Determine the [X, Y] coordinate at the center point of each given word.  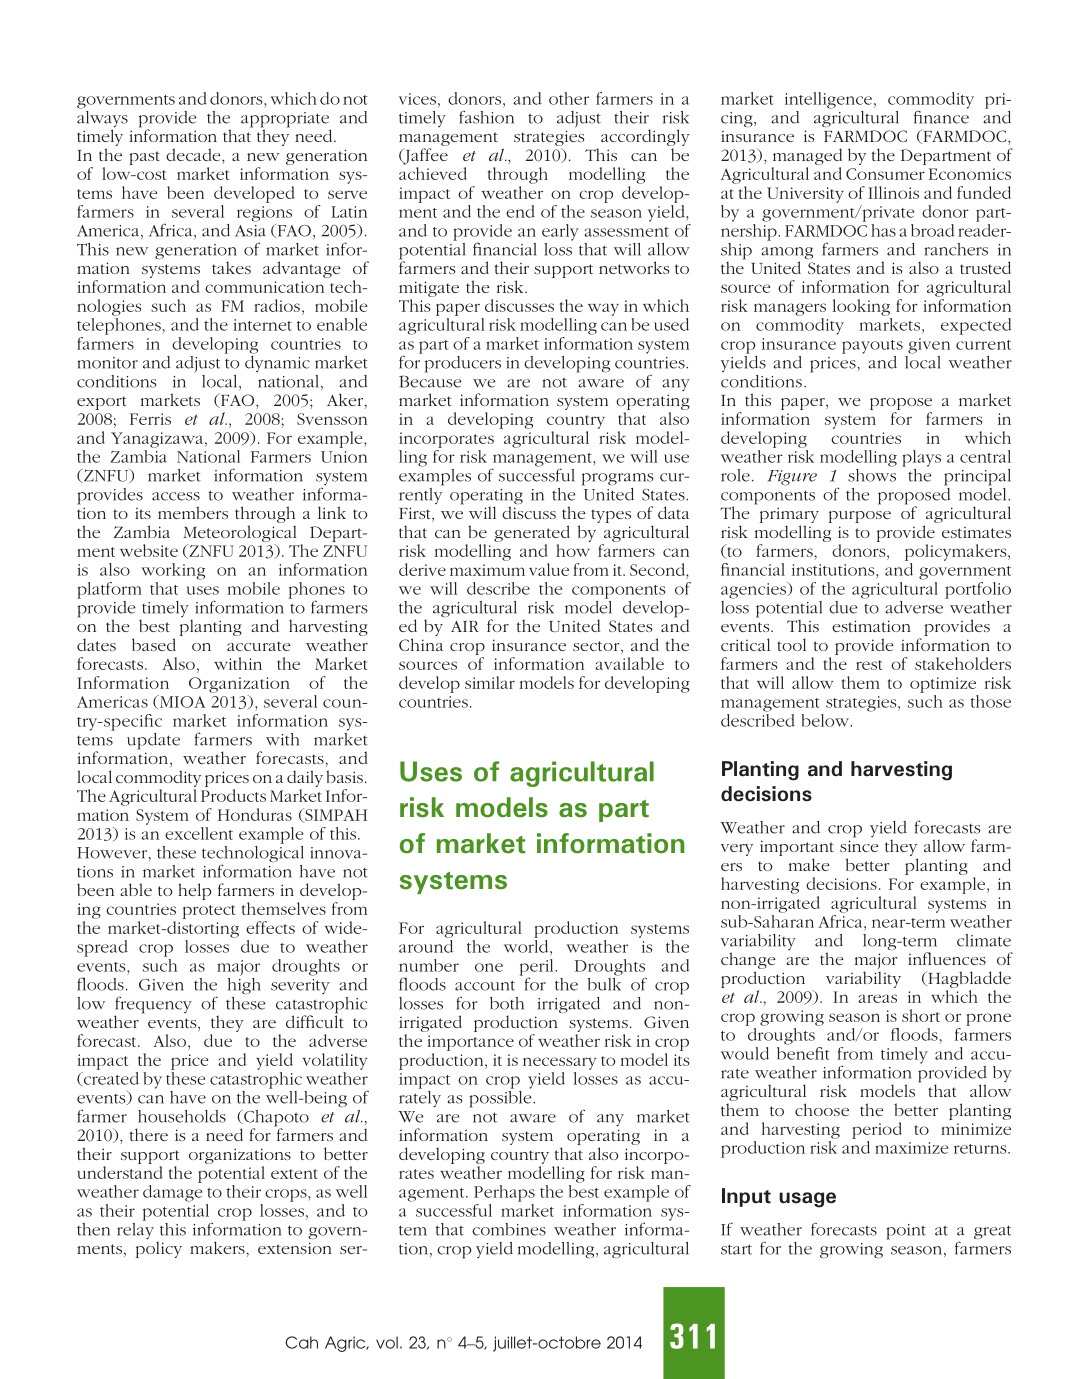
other [569, 98]
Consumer [885, 174]
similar [490, 682]
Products [233, 795]
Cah [301, 1342]
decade [194, 154]
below [826, 720]
